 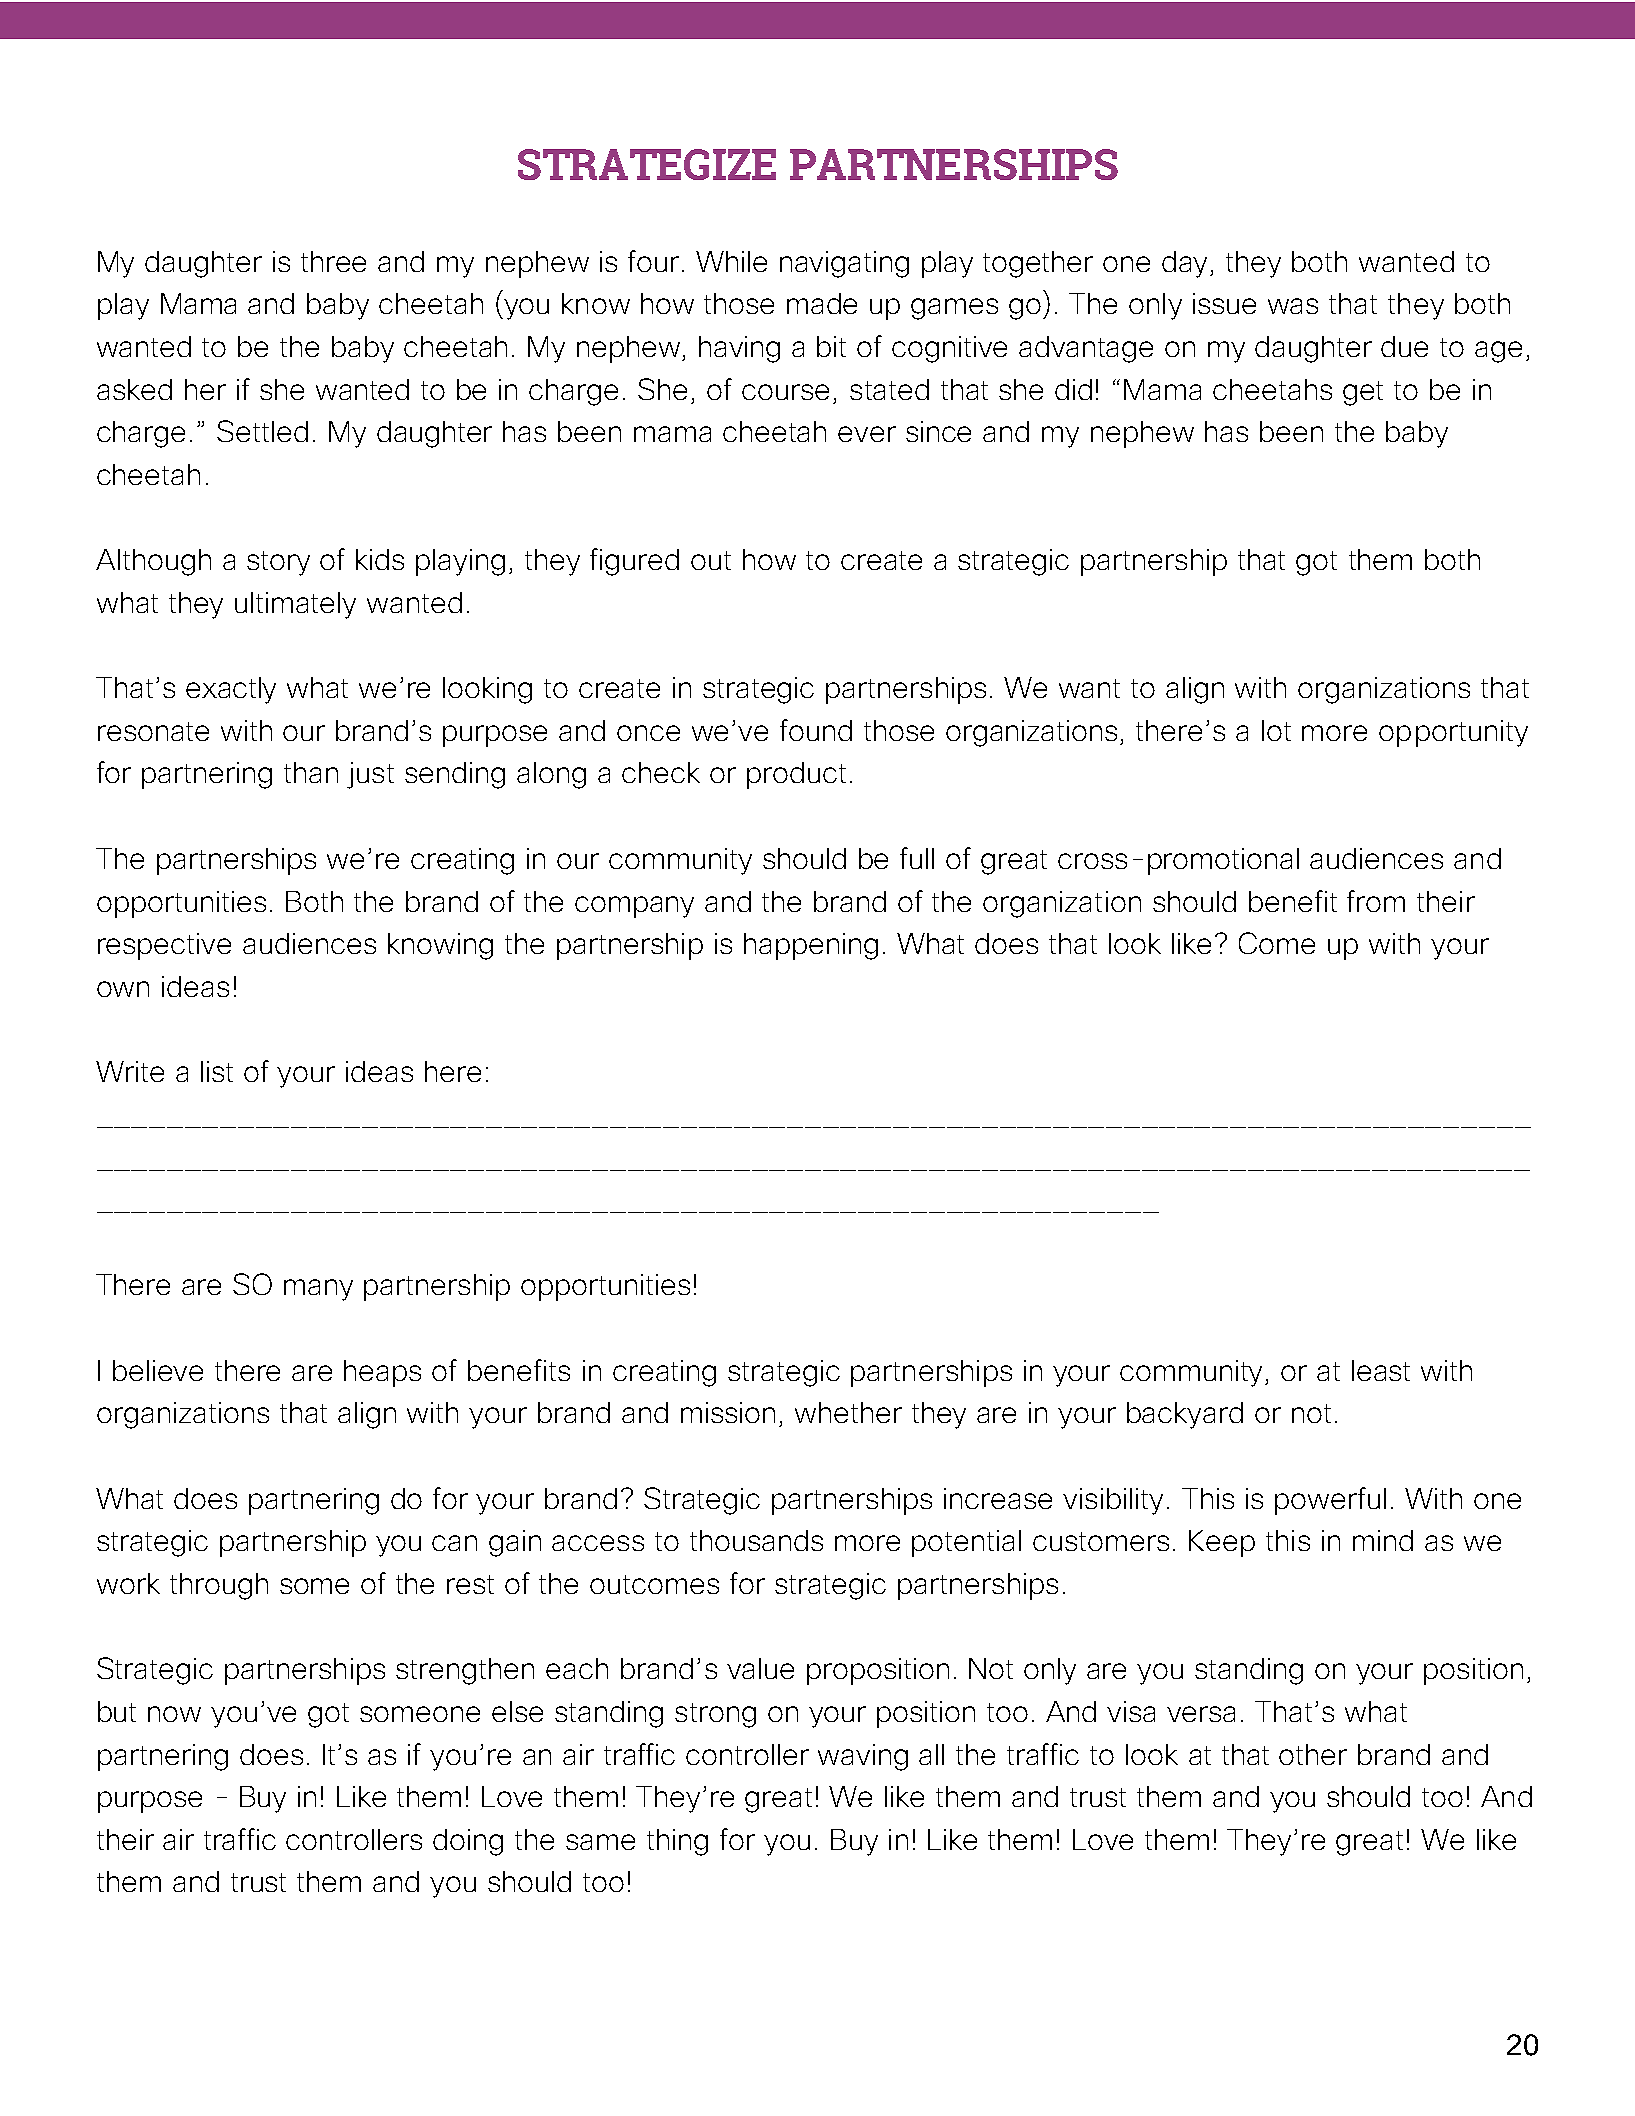 What do you see at coordinates (311, 772) in the screenshot?
I see `than` at bounding box center [311, 772].
